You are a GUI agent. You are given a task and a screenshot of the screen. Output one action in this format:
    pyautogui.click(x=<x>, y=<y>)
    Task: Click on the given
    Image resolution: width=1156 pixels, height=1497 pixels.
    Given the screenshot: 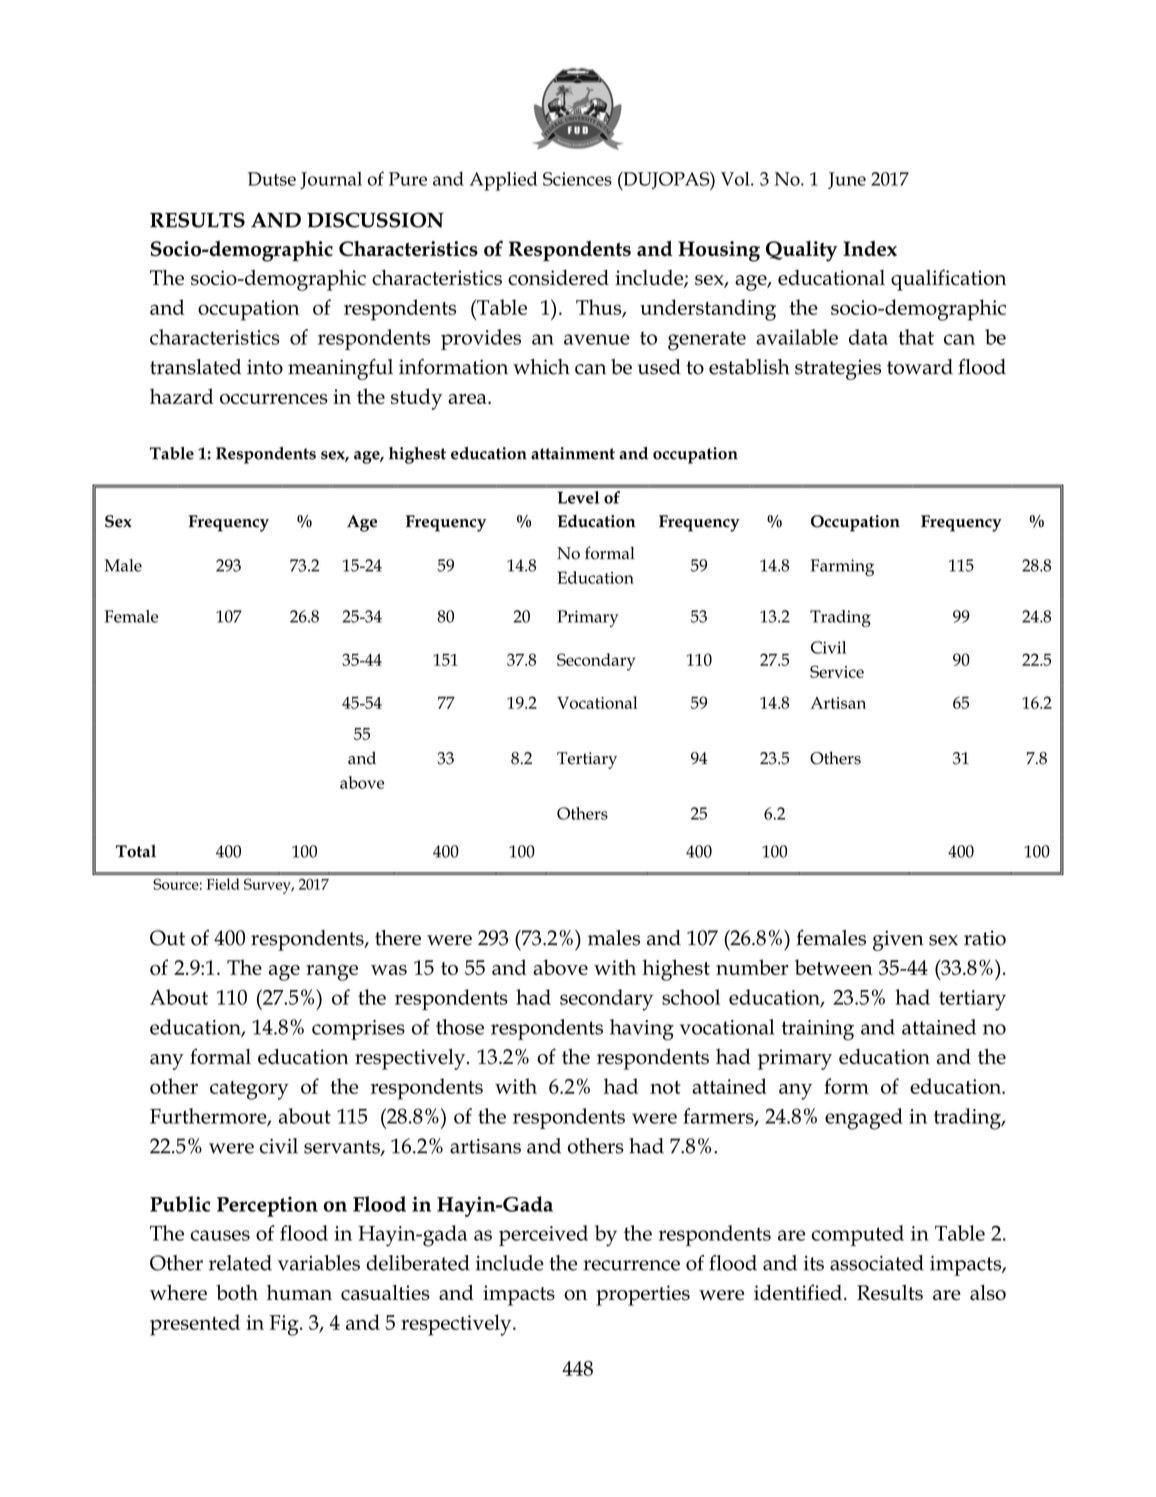 What is the action you would take?
    pyautogui.click(x=898, y=940)
